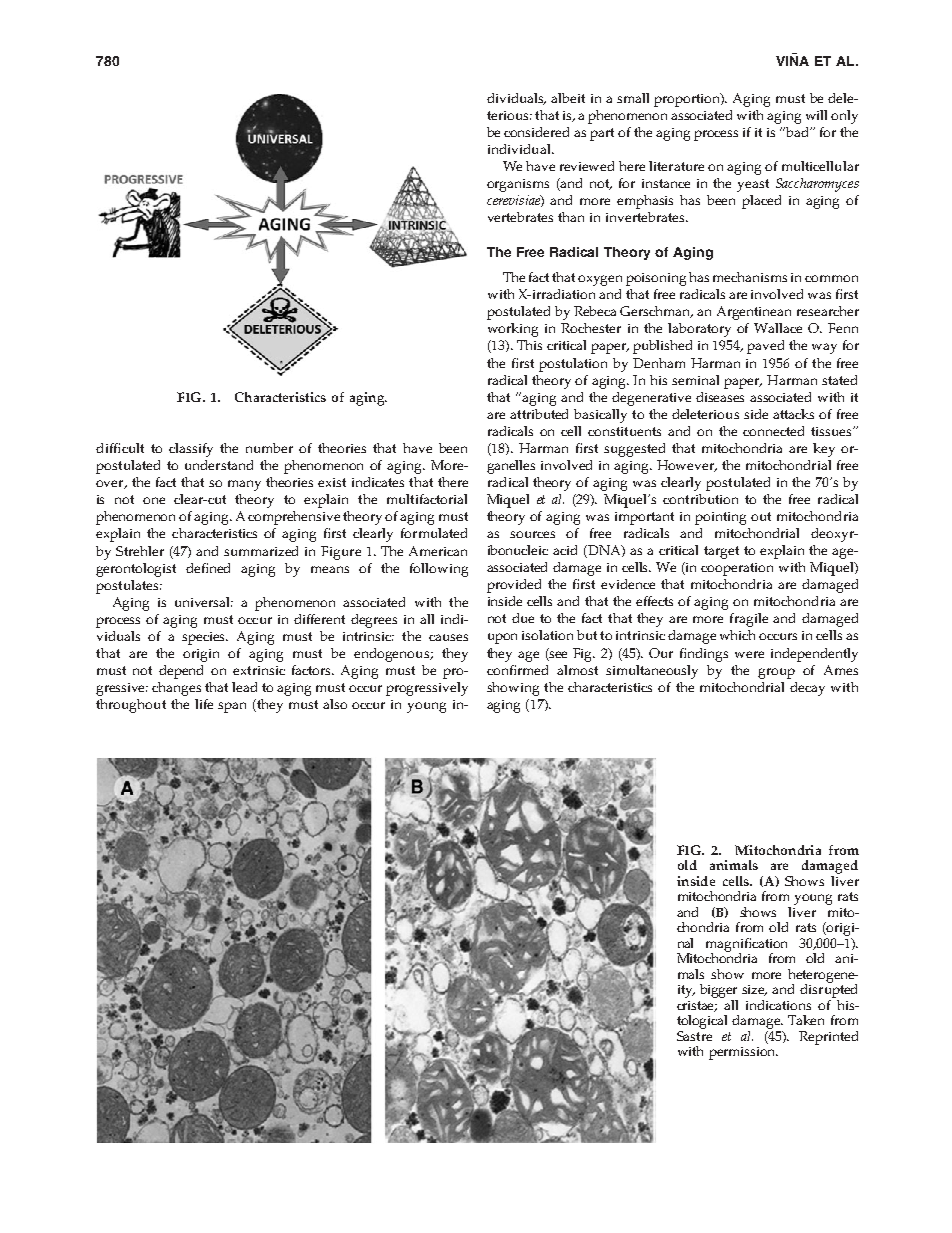  Describe the element at coordinates (743, 1053) in the page. I see `permission` at that location.
